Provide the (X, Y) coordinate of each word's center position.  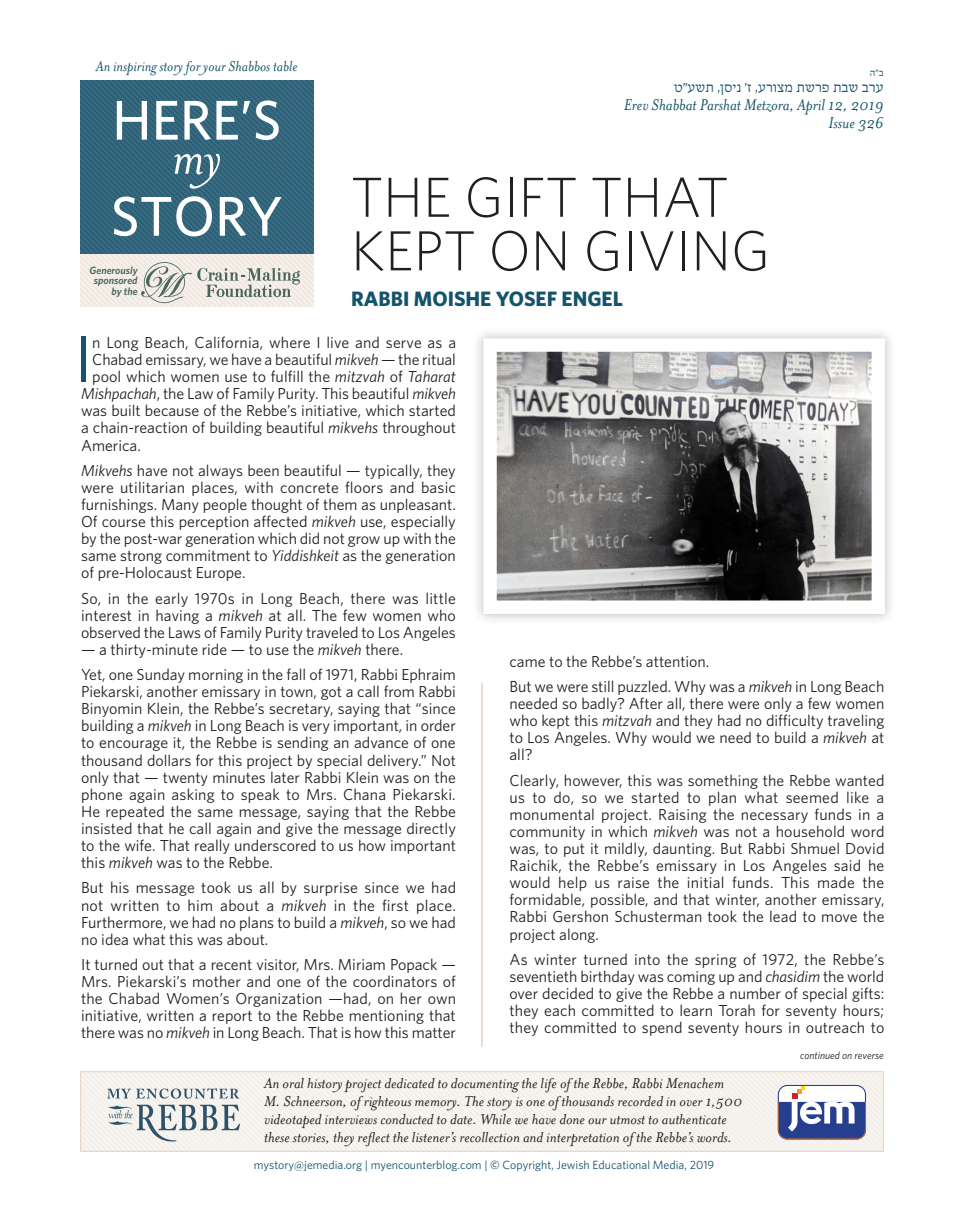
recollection (489, 1137)
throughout (419, 428)
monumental (552, 814)
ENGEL (592, 298)
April (810, 107)
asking (193, 795)
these (277, 1137)
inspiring (135, 69)
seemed (812, 797)
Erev (636, 104)
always (220, 471)
